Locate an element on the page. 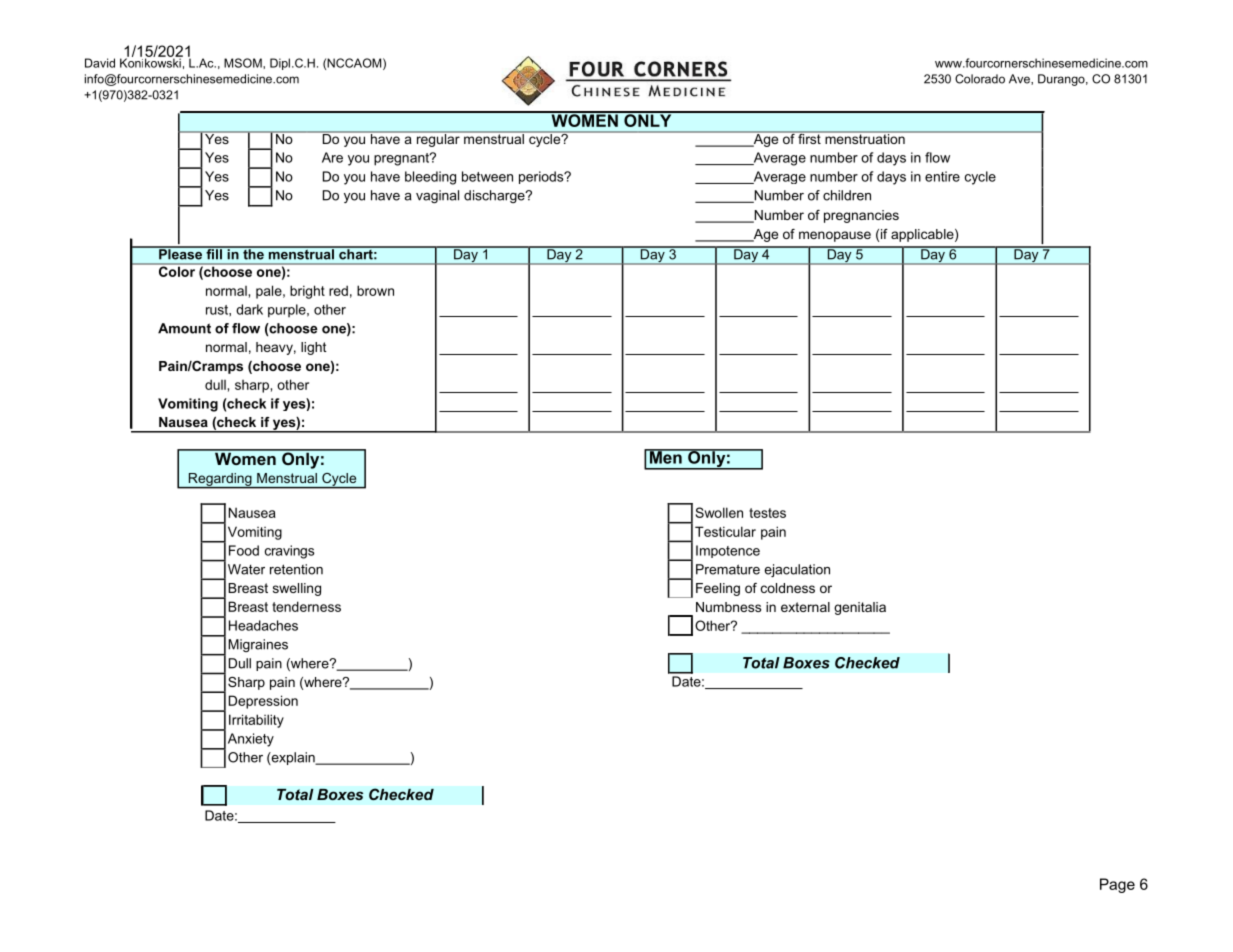 Image resolution: width=1233 pixels, height=952 pixels. David is located at coordinates (100, 63).
